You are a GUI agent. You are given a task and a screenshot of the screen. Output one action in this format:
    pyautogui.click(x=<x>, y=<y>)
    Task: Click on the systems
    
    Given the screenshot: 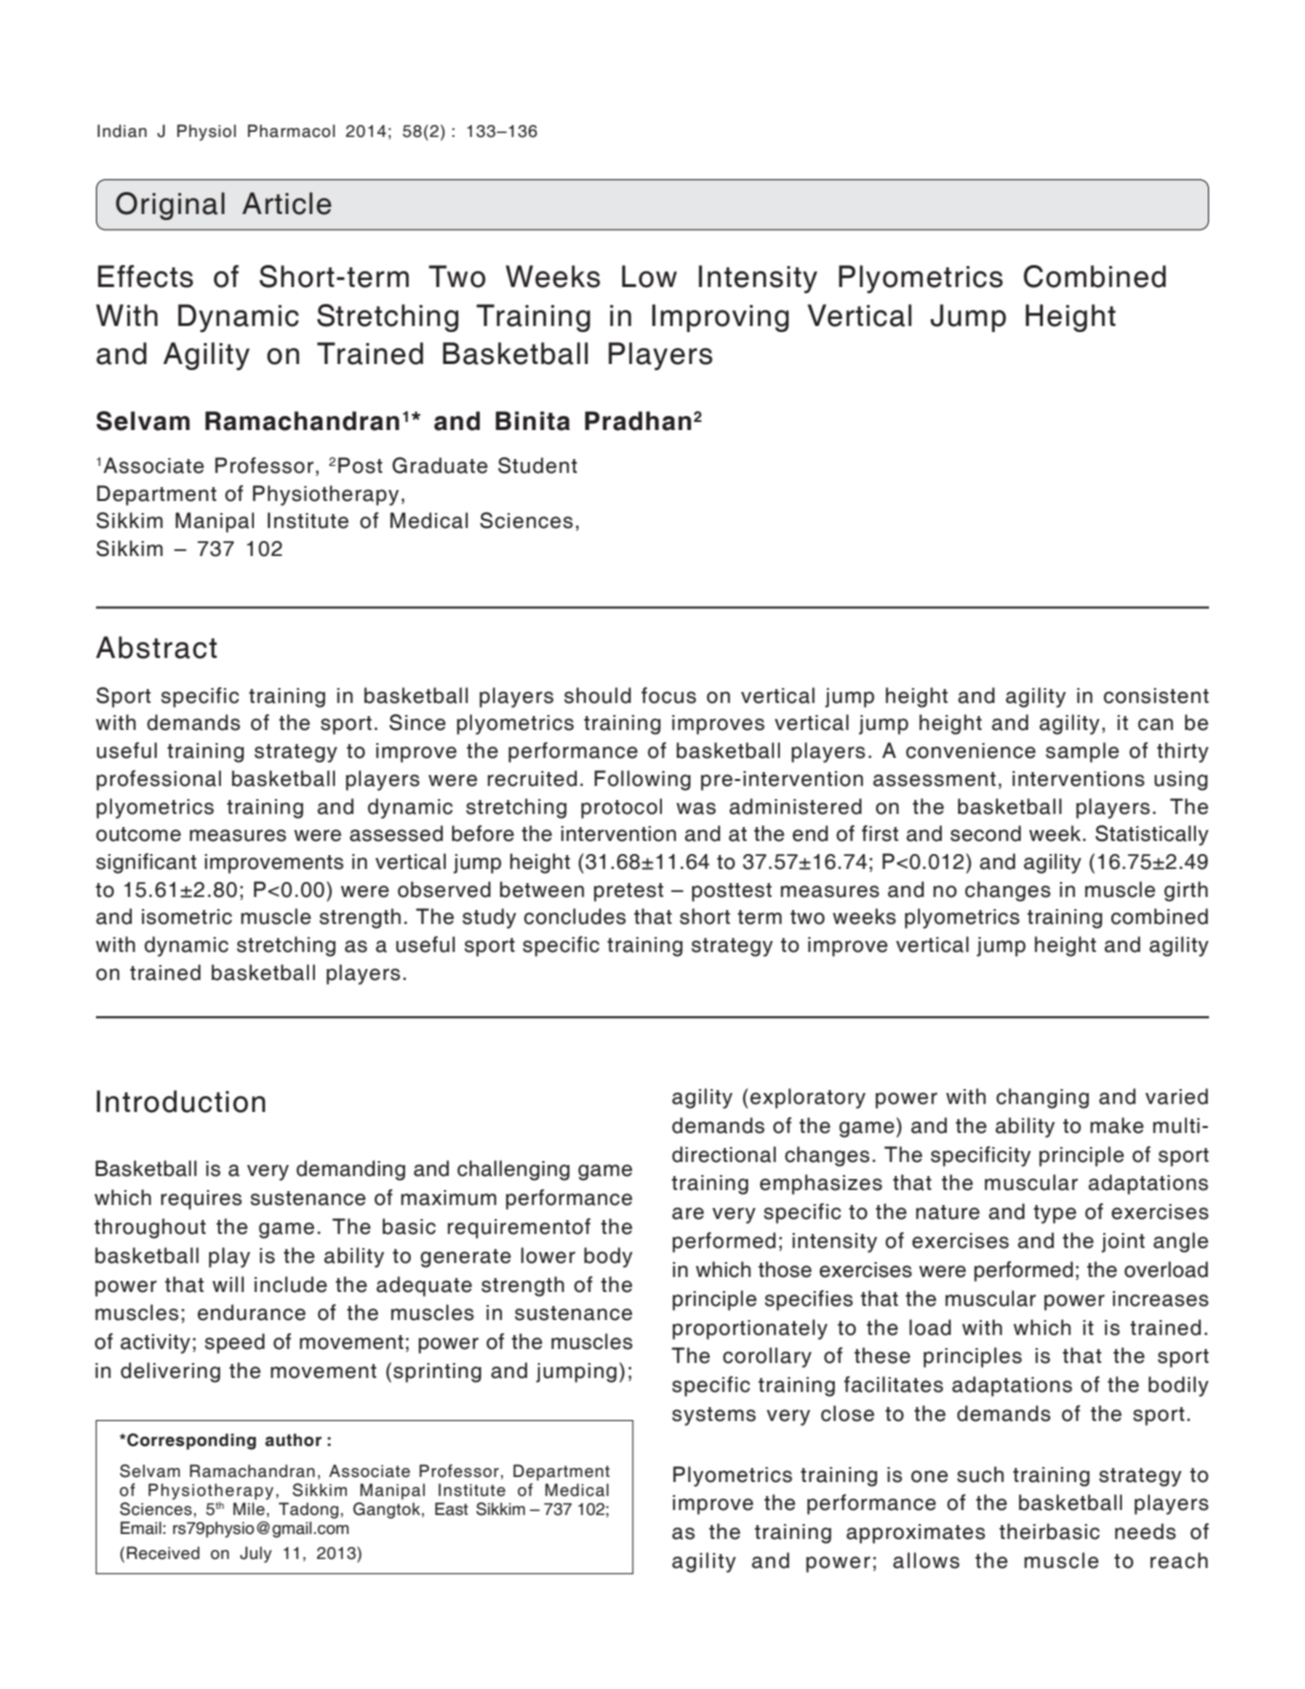 What is the action you would take?
    pyautogui.click(x=714, y=1416)
